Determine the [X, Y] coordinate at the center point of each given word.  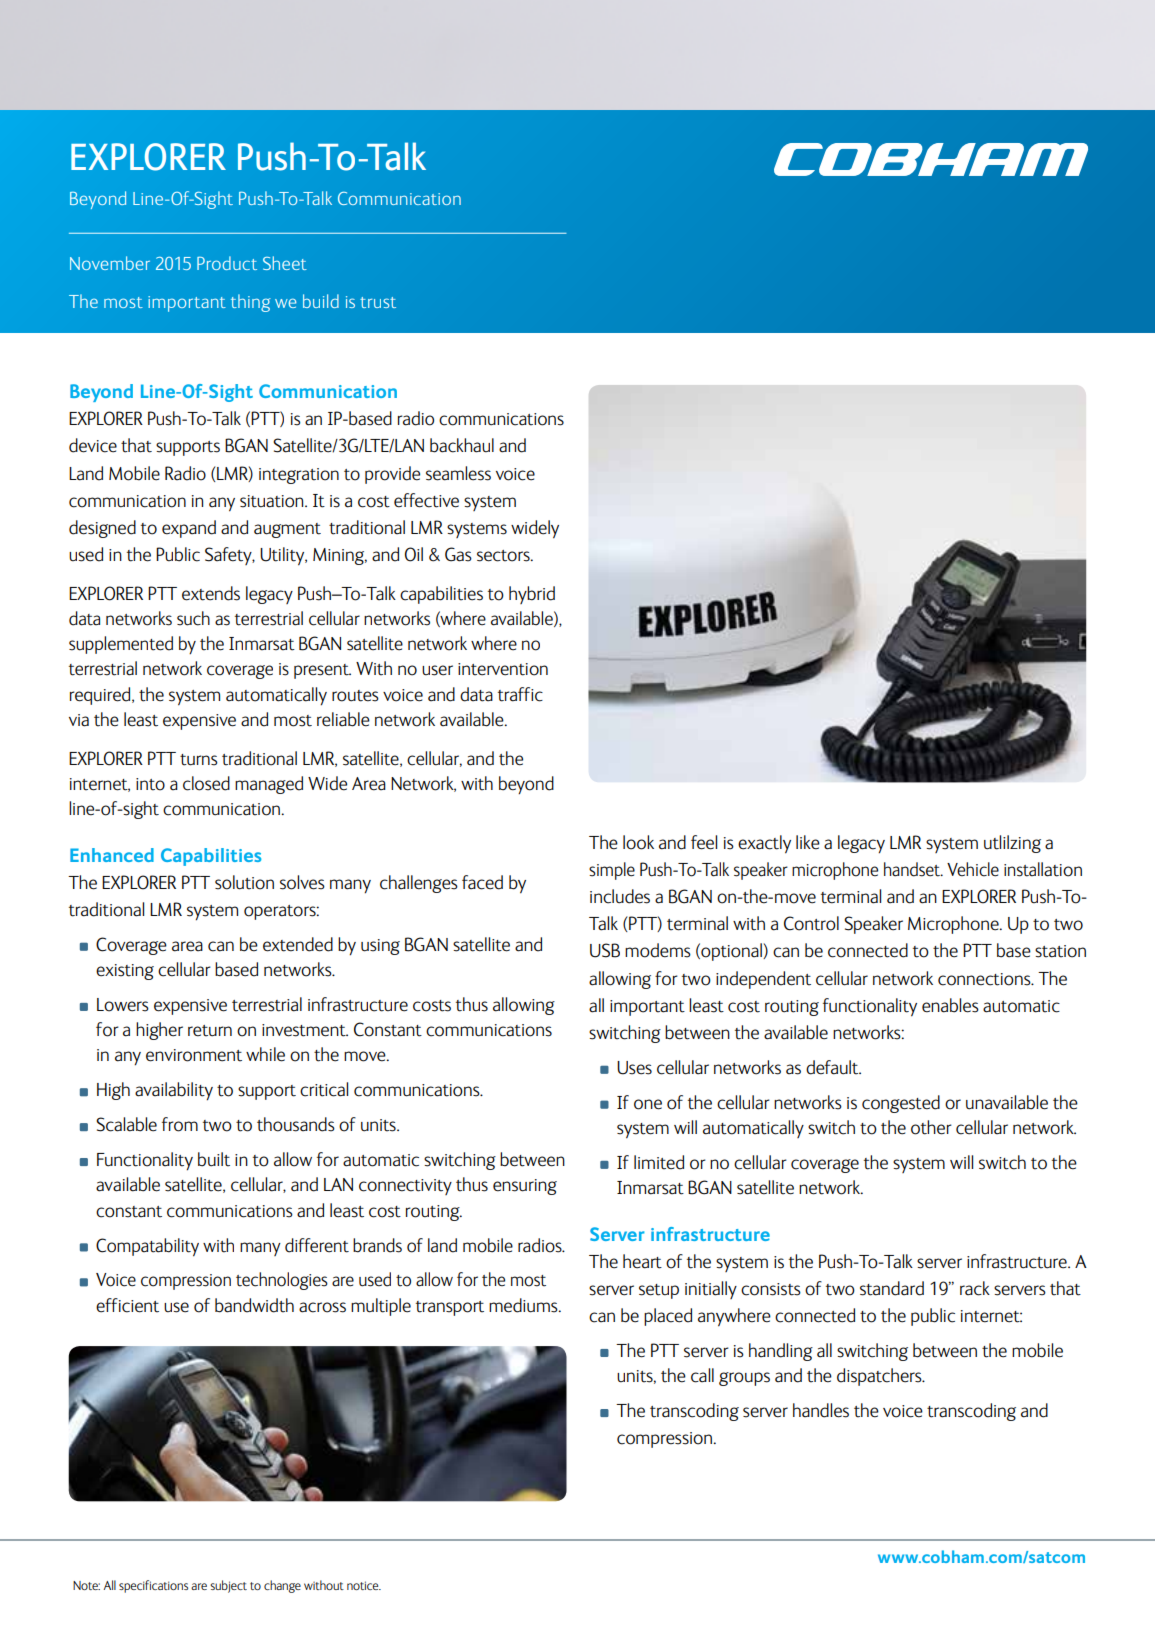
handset [913, 869]
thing [251, 303]
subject [228, 1586]
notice [364, 1585]
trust [378, 302]
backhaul [462, 445]
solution [244, 882]
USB [605, 950]
